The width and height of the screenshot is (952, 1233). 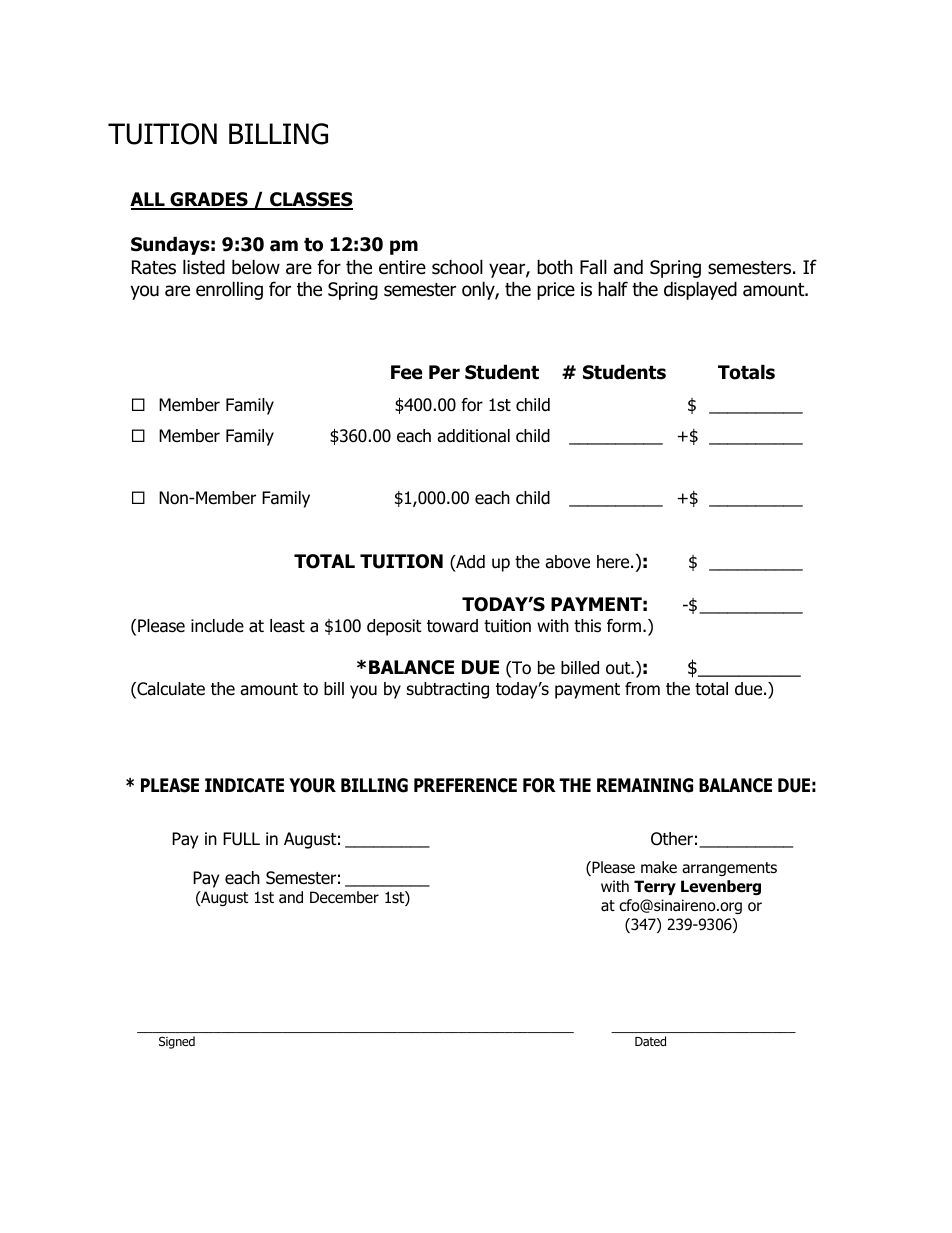 I want to click on Fall, so click(x=593, y=267).
